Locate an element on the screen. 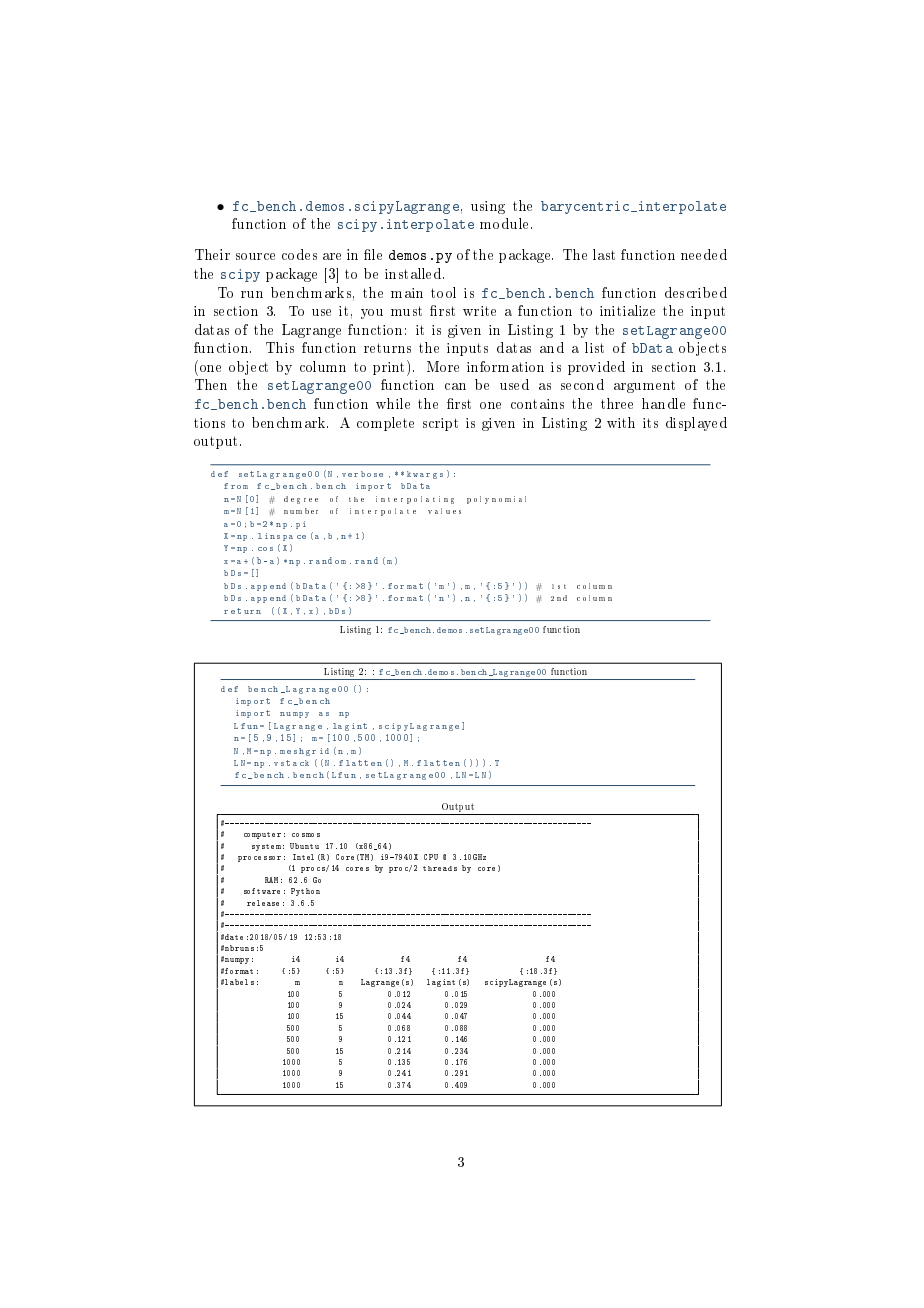  labels is located at coordinates (239, 982).
